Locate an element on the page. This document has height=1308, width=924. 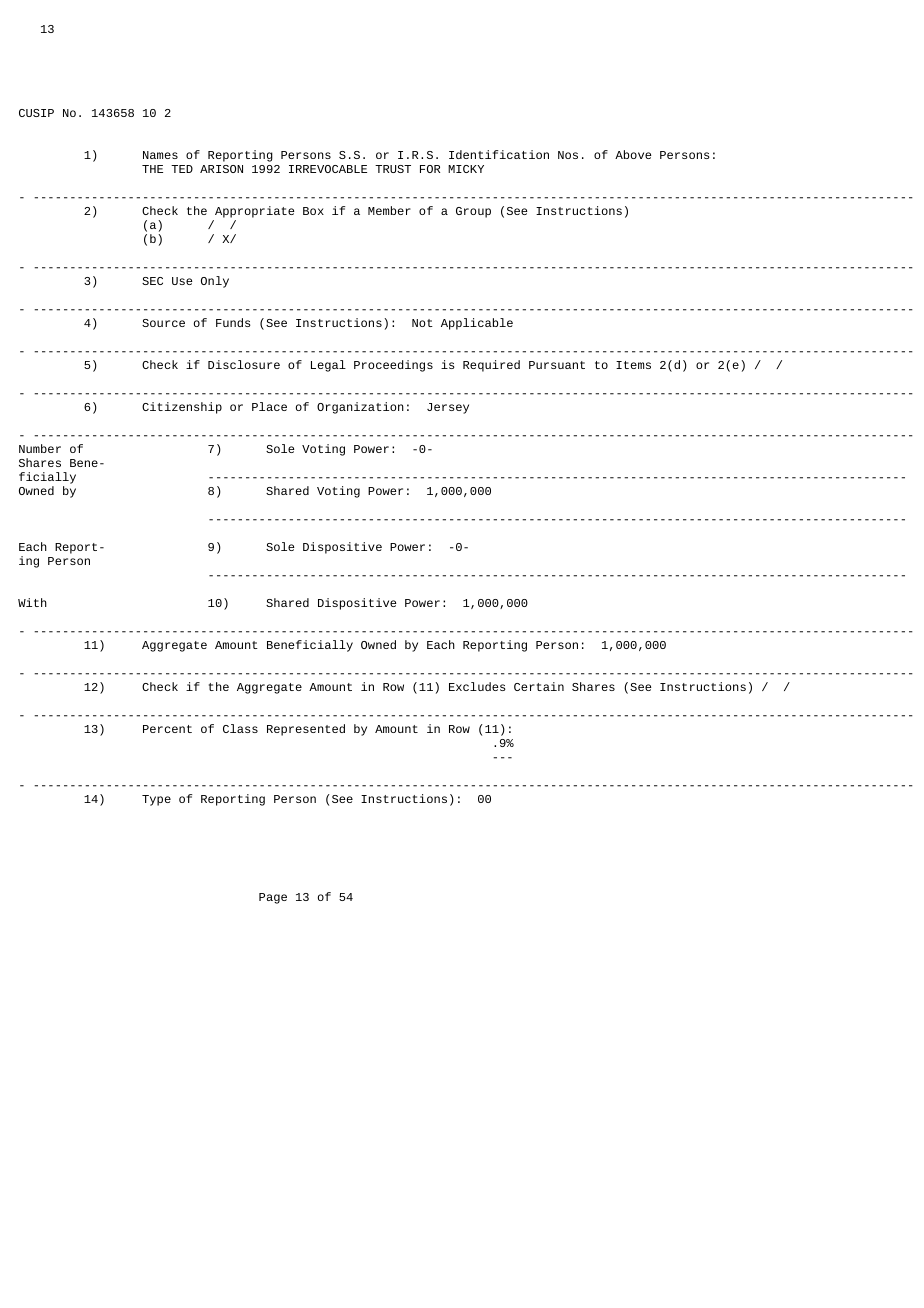
Certain is located at coordinates (539, 686).
